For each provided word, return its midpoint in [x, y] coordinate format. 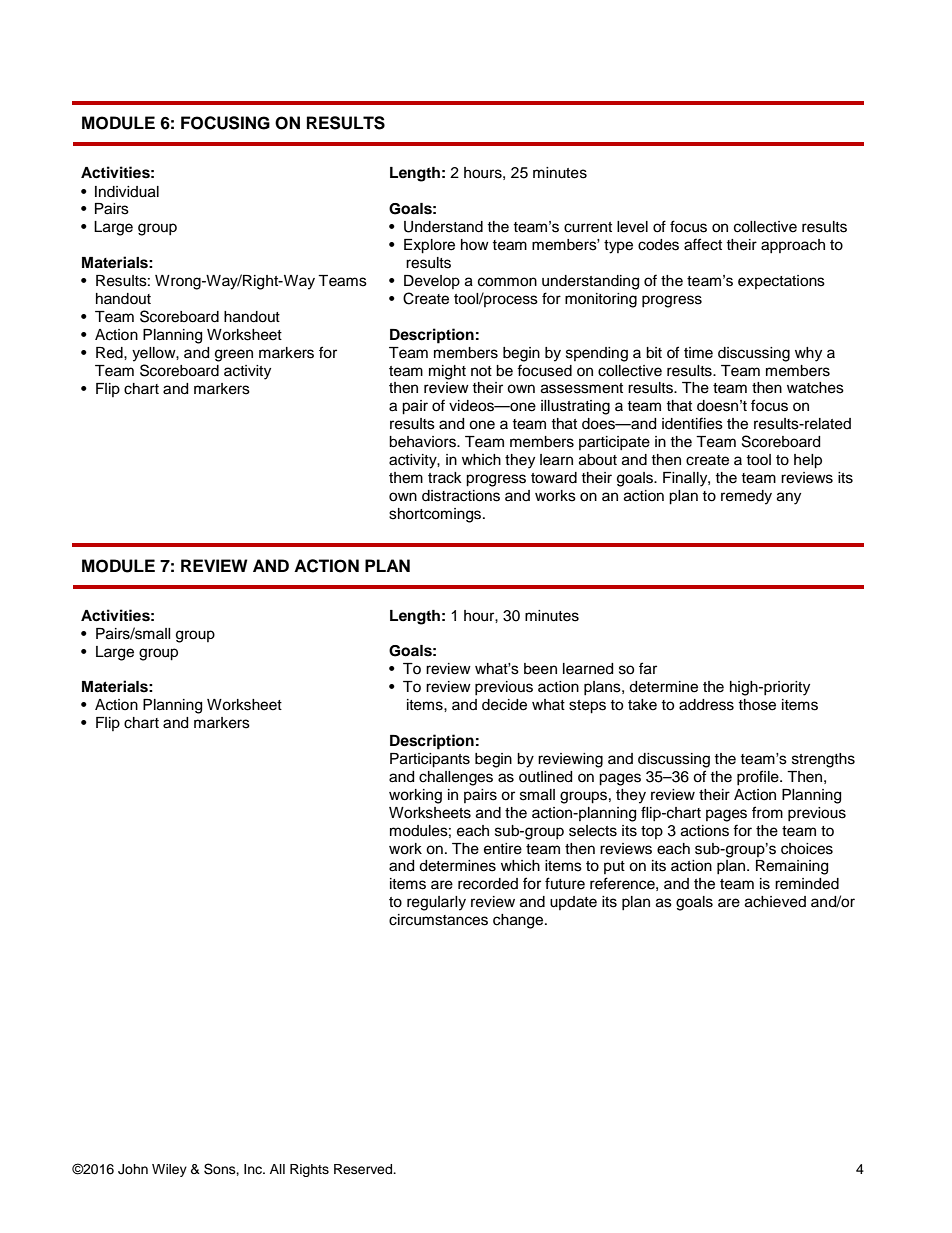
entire [503, 849]
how [475, 244]
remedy [746, 497]
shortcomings [436, 515]
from [767, 812]
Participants [430, 760]
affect [703, 244]
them [406, 478]
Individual [127, 192]
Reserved [364, 1169]
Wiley [169, 1170]
